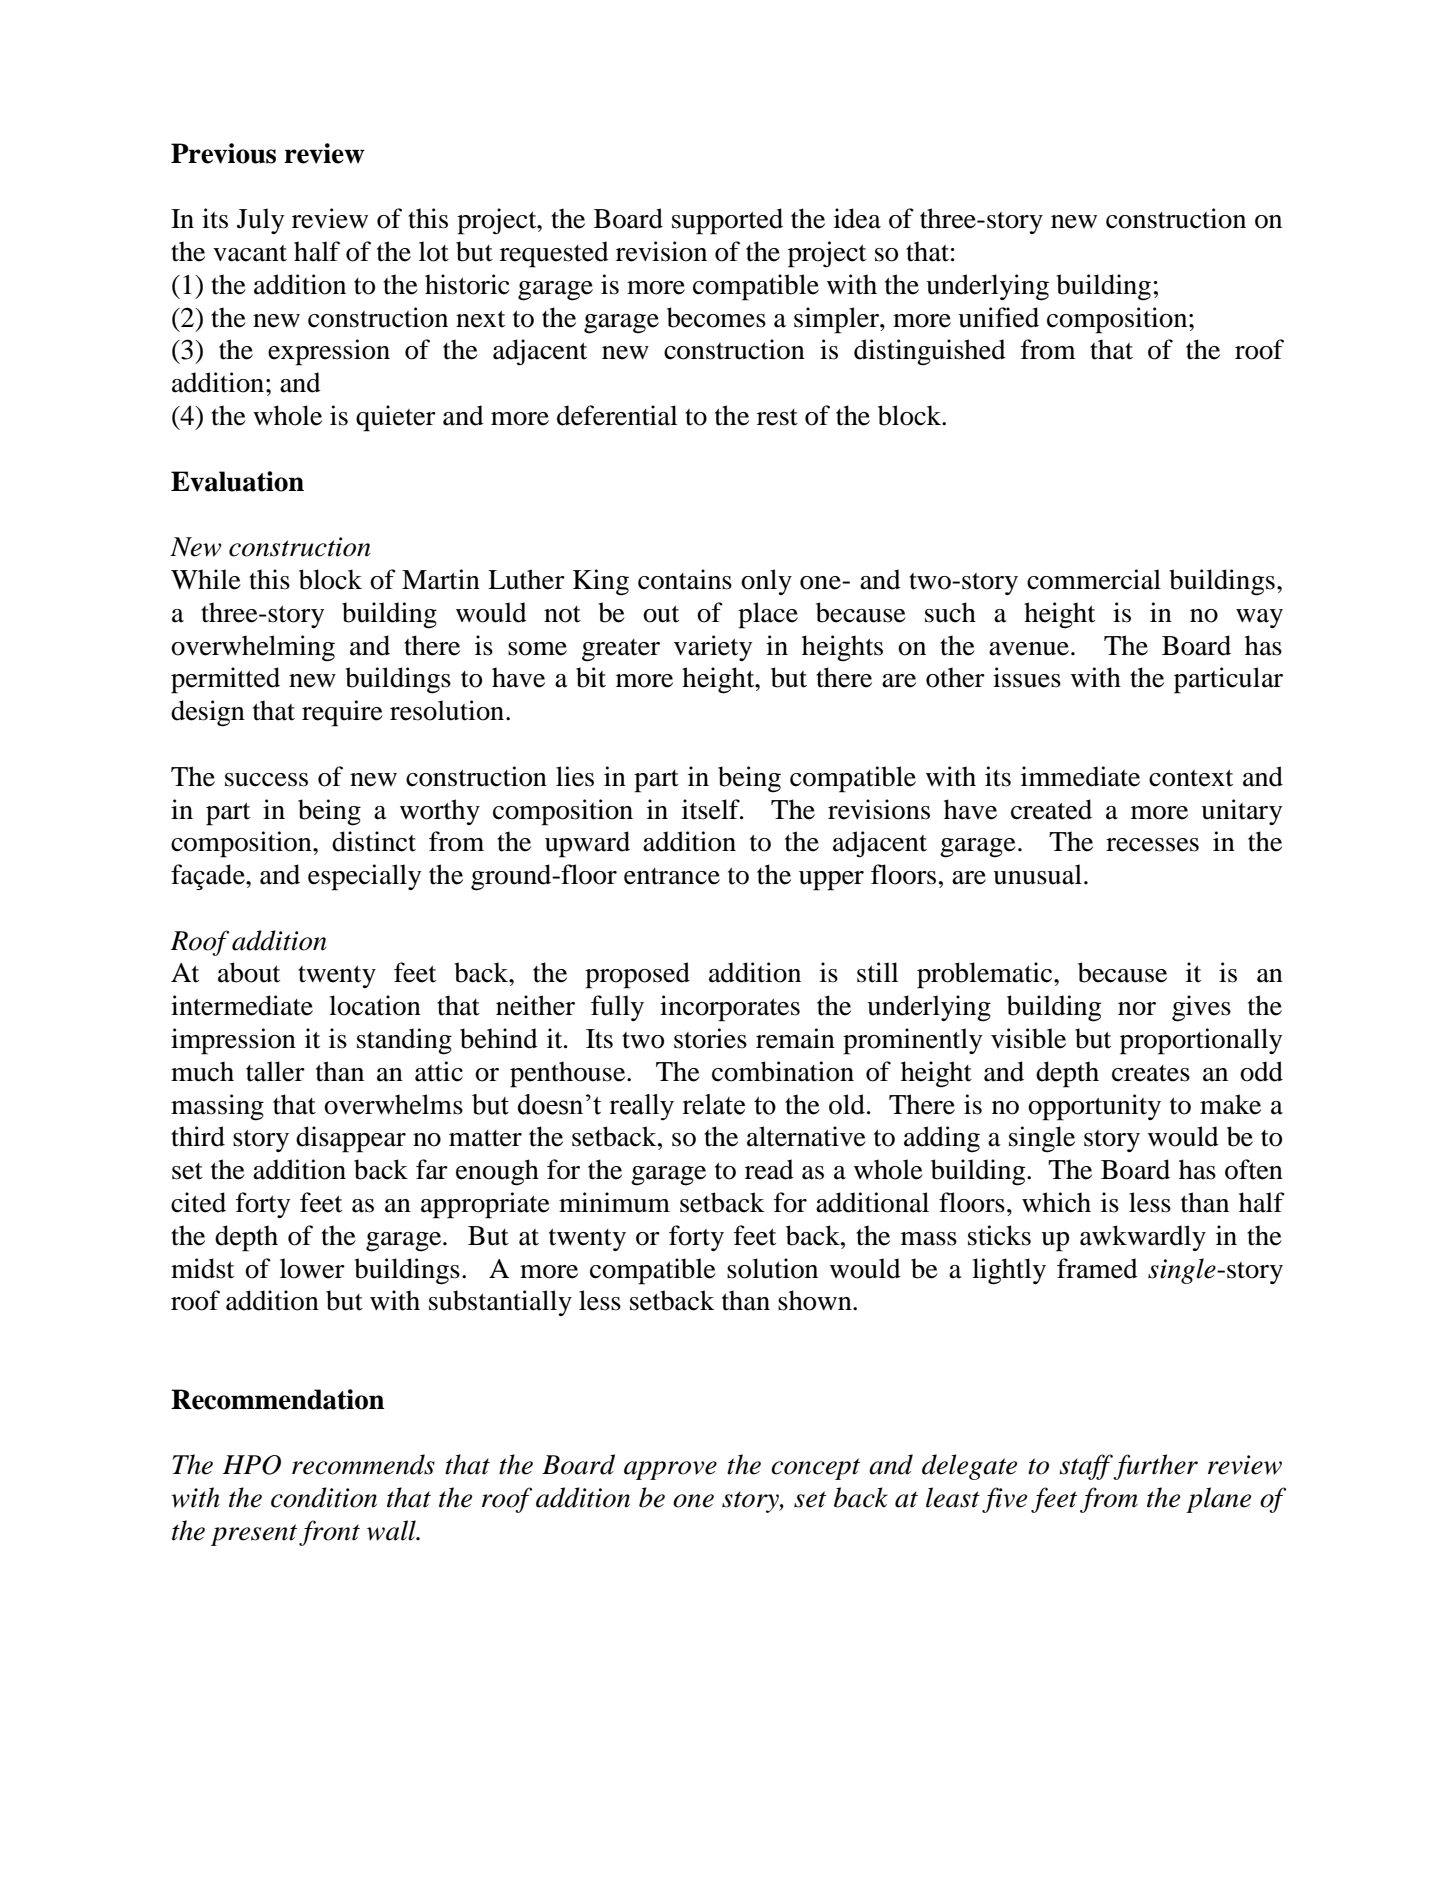 This image has width=1454, height=1882. Describe the element at coordinates (351, 1139) in the image. I see `disappear` at that location.
